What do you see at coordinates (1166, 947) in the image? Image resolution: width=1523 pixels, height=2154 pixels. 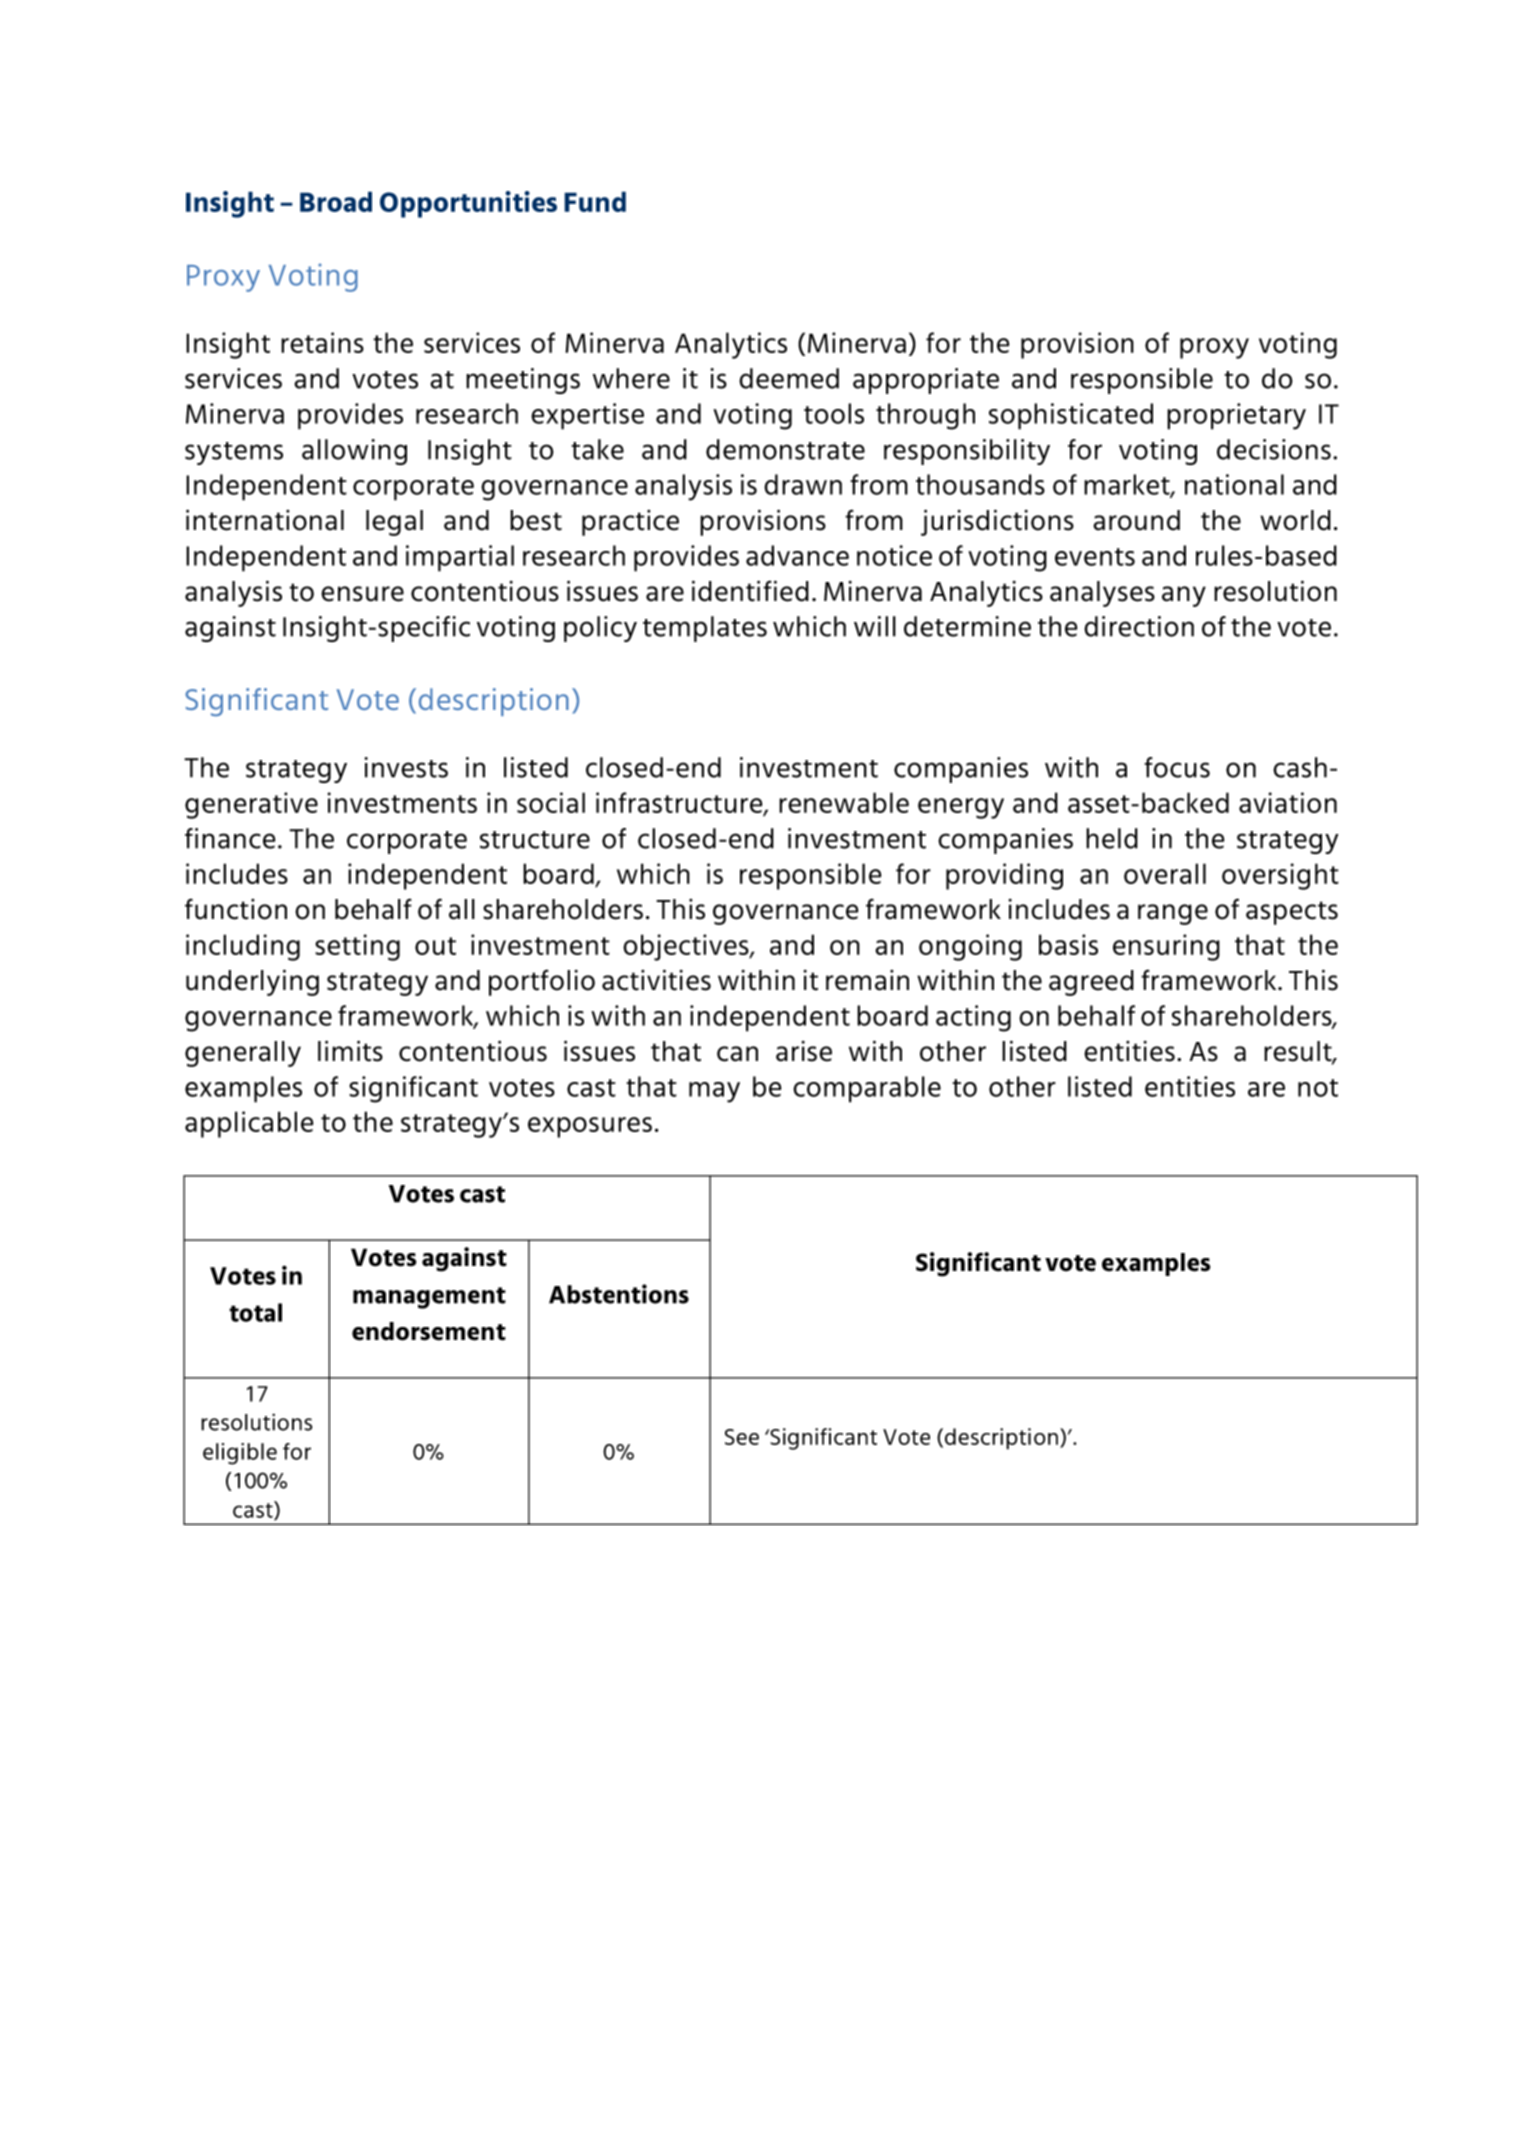 I see `ensuring` at bounding box center [1166, 947].
